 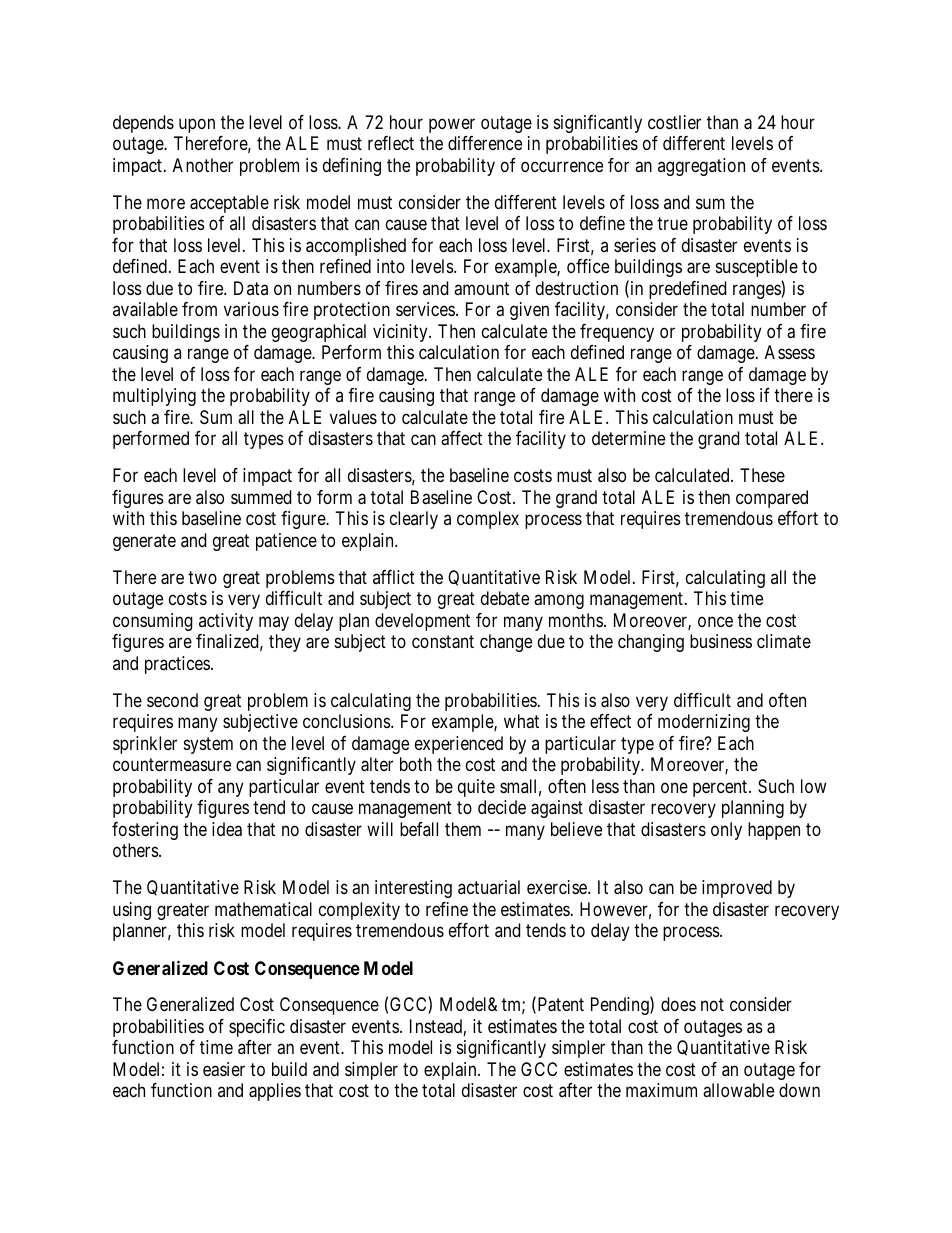 What do you see at coordinates (224, 1069) in the document?
I see `easier` at bounding box center [224, 1069].
